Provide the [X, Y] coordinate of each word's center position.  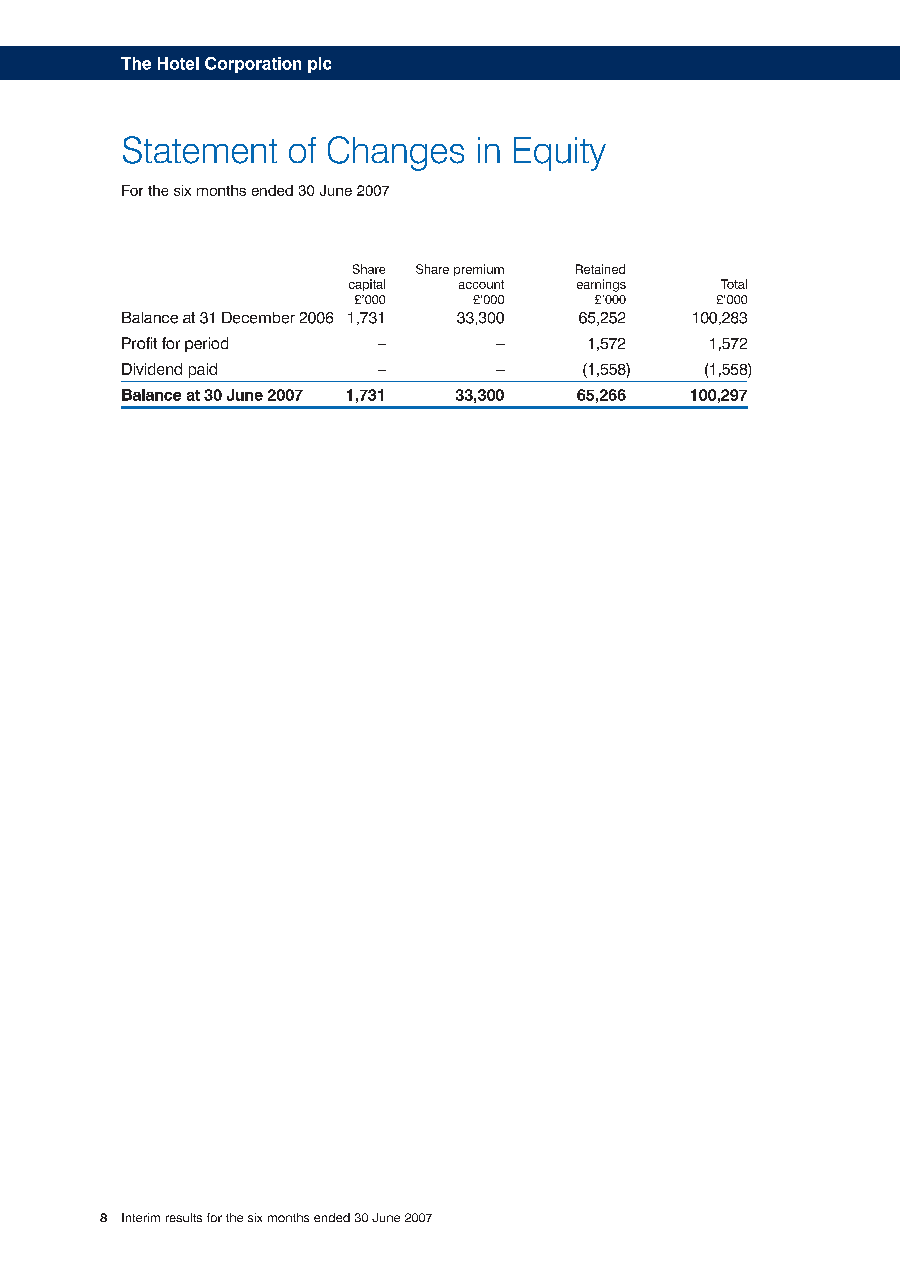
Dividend [152, 369]
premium [479, 270]
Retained [600, 269]
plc [319, 65]
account [481, 284]
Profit [139, 343]
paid [203, 370]
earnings [601, 285]
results [184, 1217]
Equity [560, 154]
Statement [200, 150]
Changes [396, 153]
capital [367, 285]
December [258, 318]
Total [734, 284]
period [206, 344]
